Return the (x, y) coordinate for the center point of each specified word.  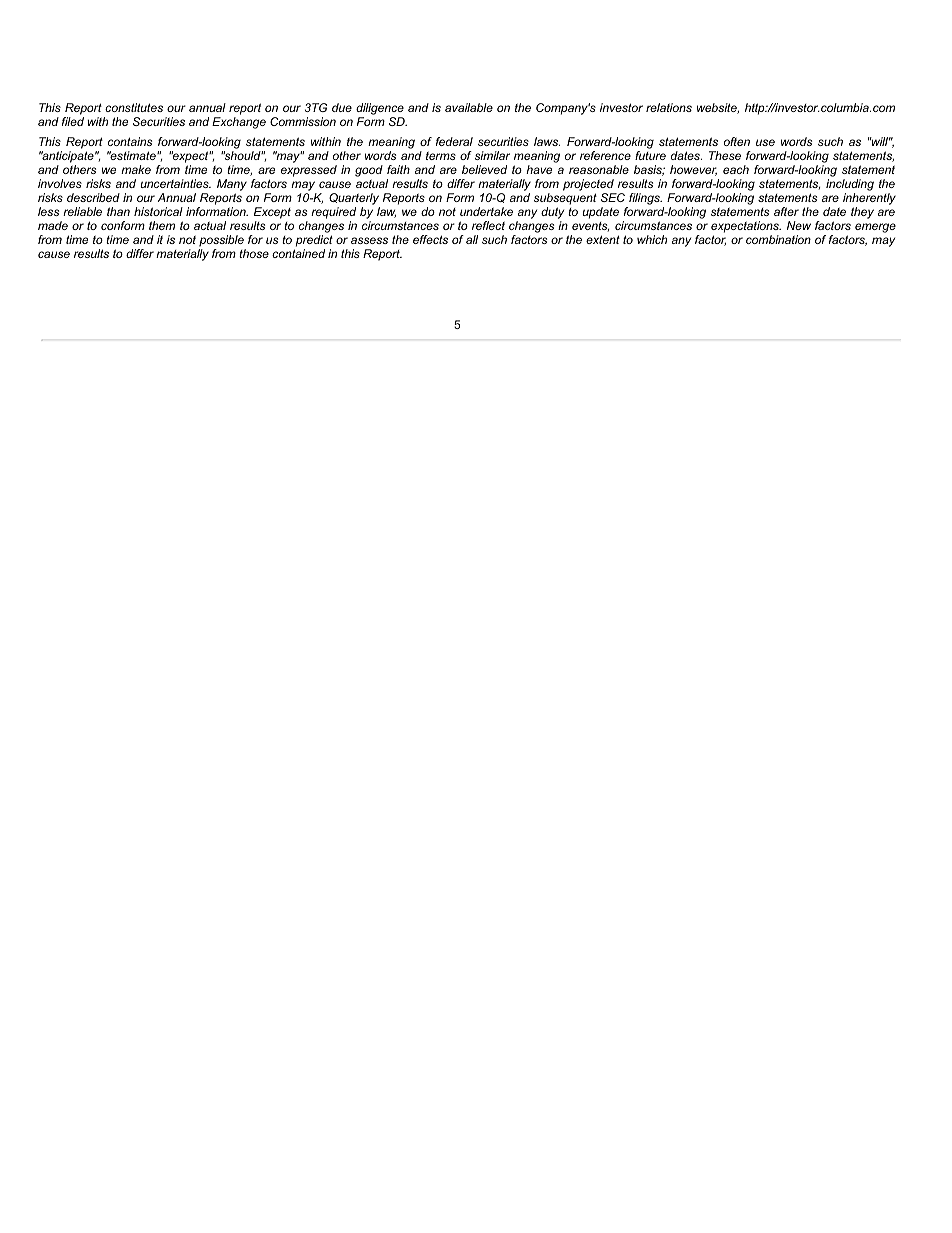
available (469, 107)
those (254, 253)
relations (669, 107)
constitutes (134, 107)
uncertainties (175, 183)
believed (484, 169)
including (850, 185)
